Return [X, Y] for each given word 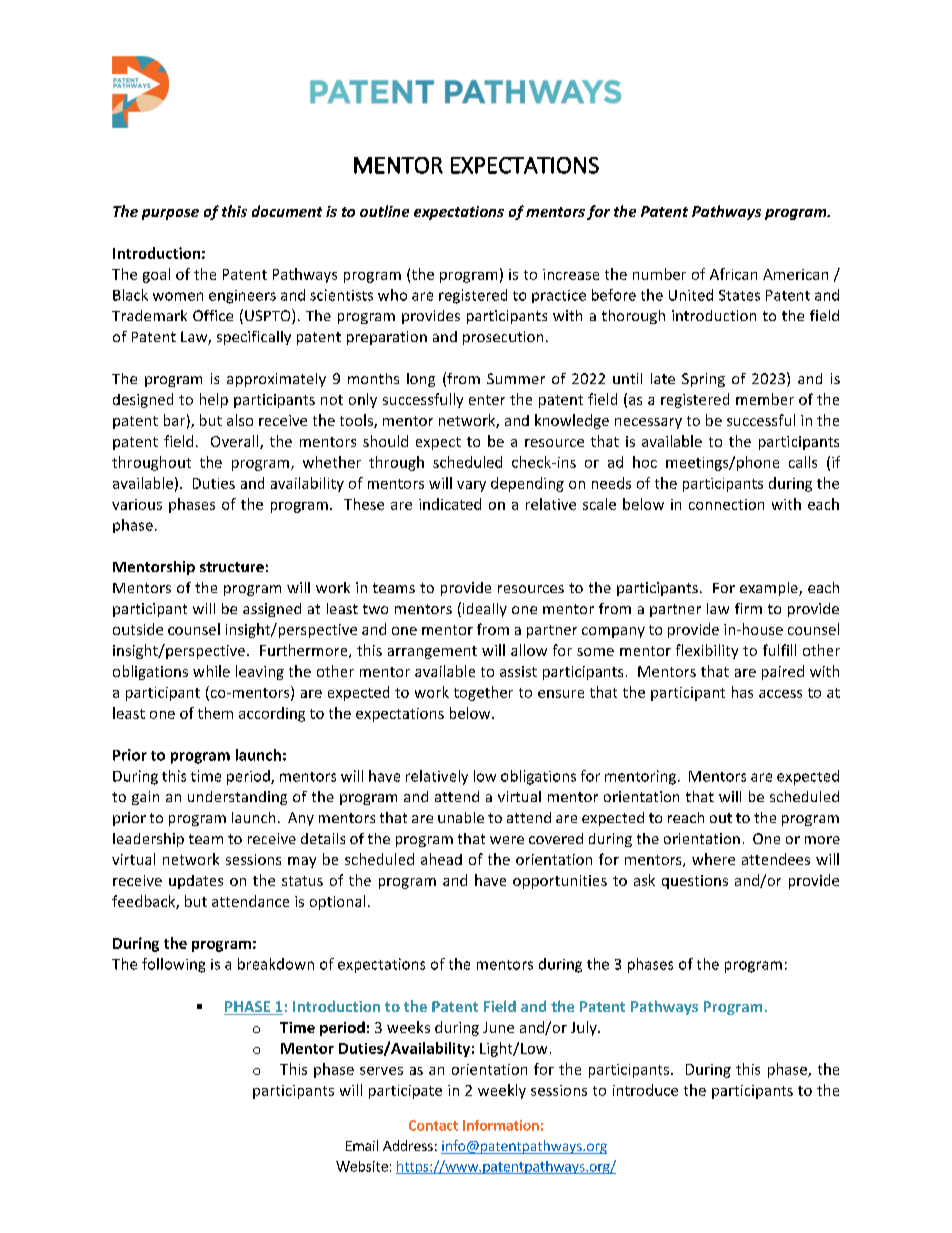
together [483, 693]
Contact [433, 1125]
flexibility [707, 651]
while [211, 671]
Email [362, 1145]
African [733, 274]
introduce [645, 1090]
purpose [170, 214]
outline [384, 211]
